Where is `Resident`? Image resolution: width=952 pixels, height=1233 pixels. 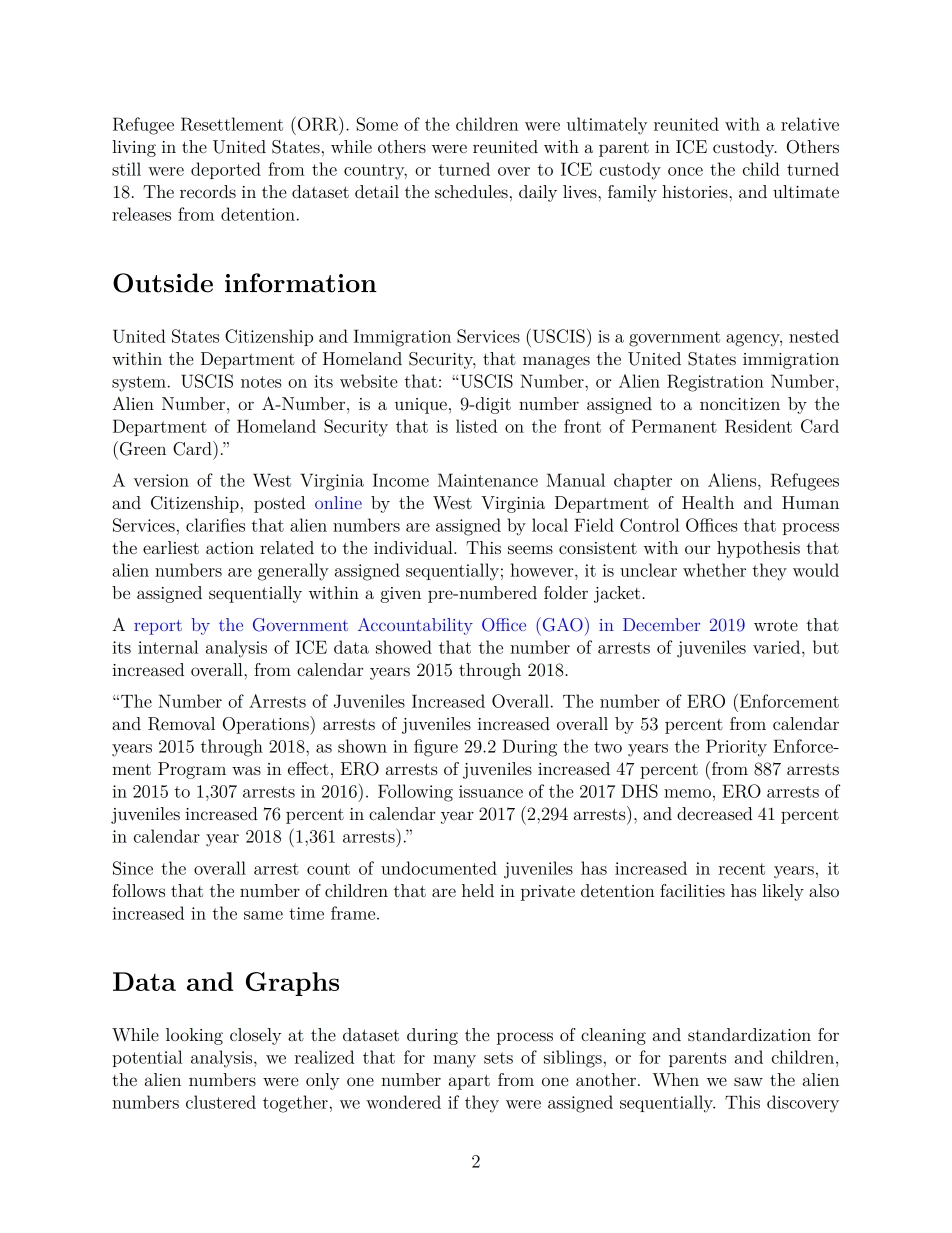
Resident is located at coordinates (758, 426).
